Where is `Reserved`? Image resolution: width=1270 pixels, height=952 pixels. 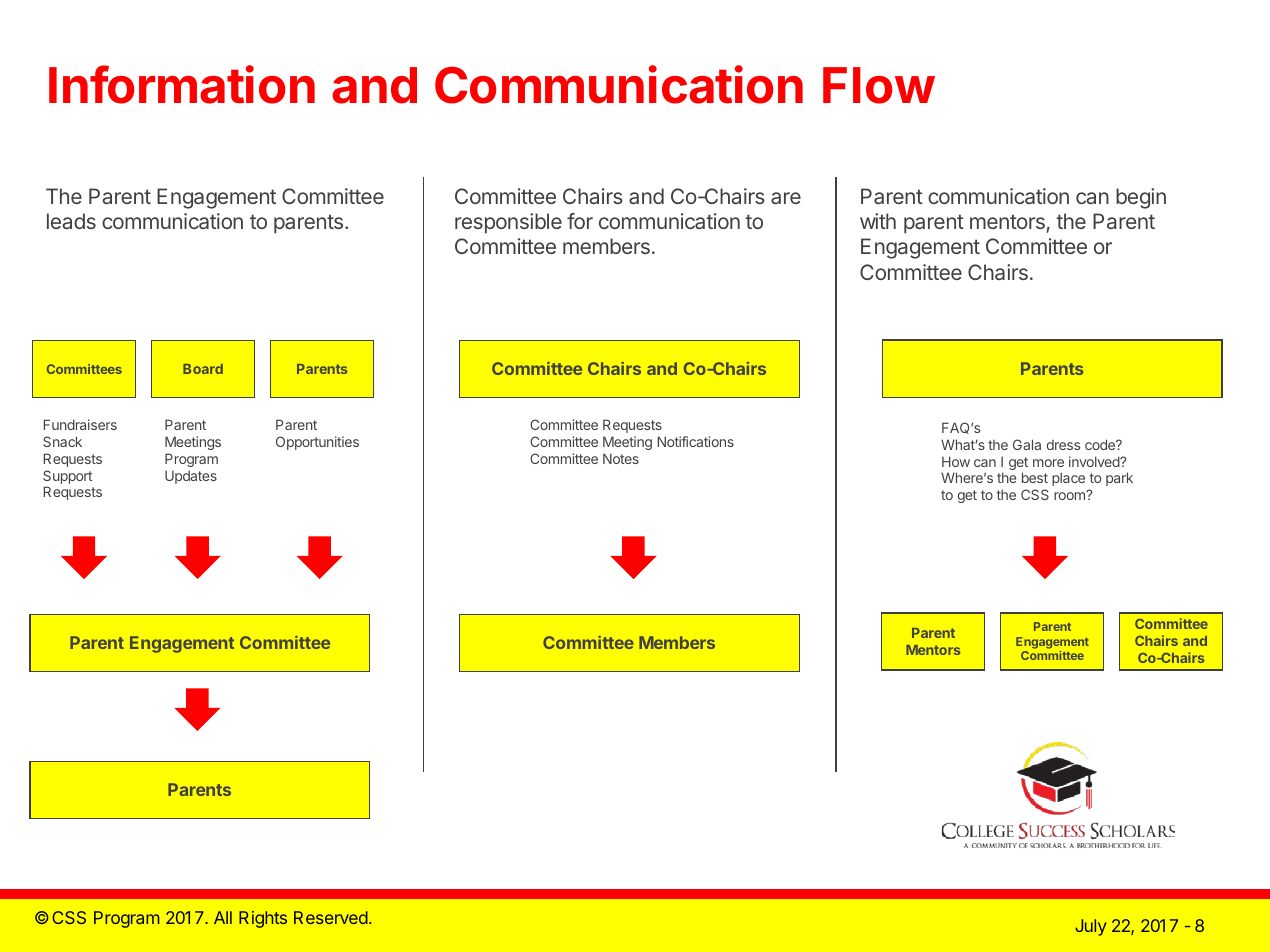
Reserved is located at coordinates (331, 917).
